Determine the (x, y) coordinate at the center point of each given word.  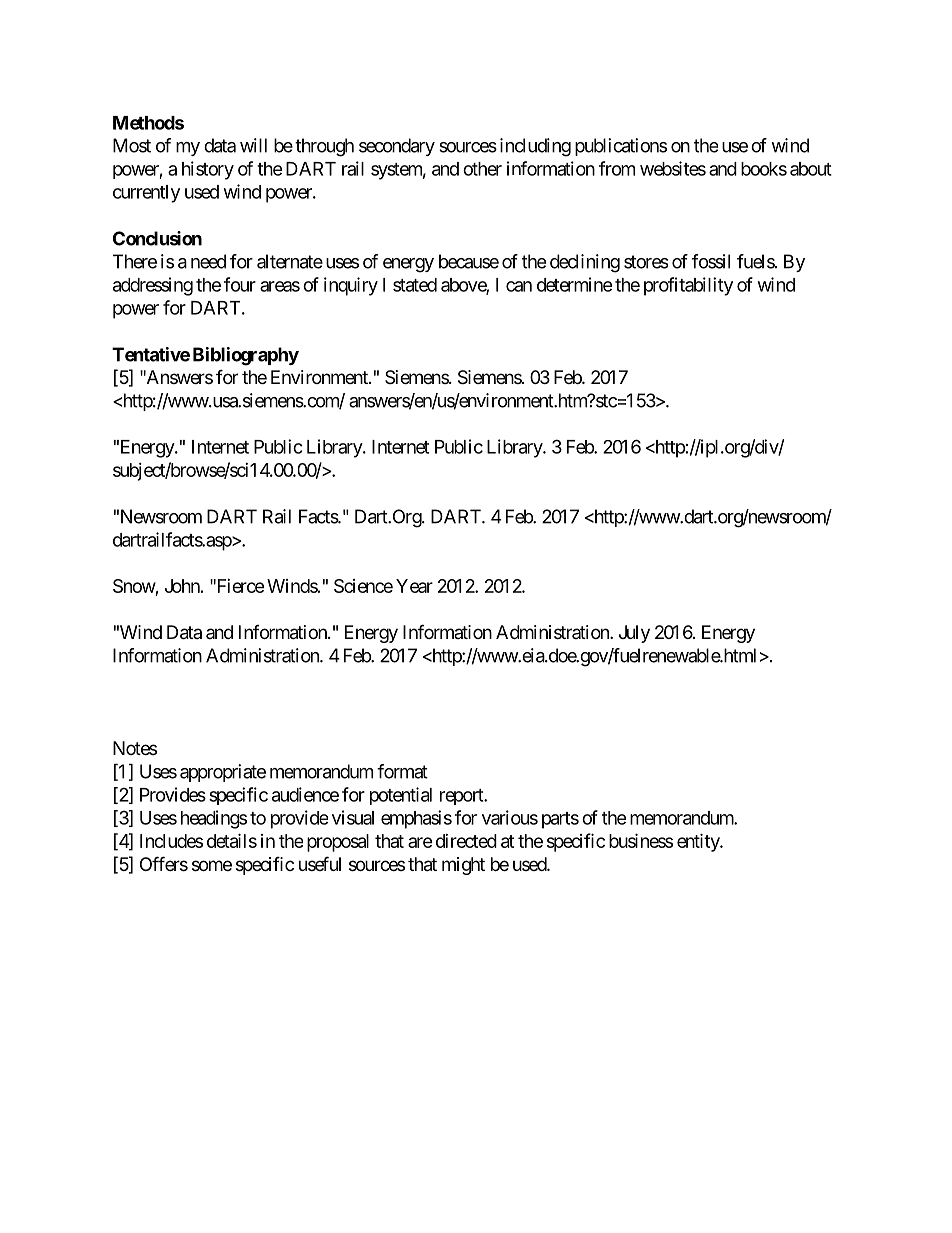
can (519, 286)
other (482, 169)
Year (414, 586)
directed (466, 841)
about (811, 169)
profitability (688, 286)
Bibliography (246, 356)
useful (320, 863)
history (208, 170)
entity (699, 842)
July (634, 634)
